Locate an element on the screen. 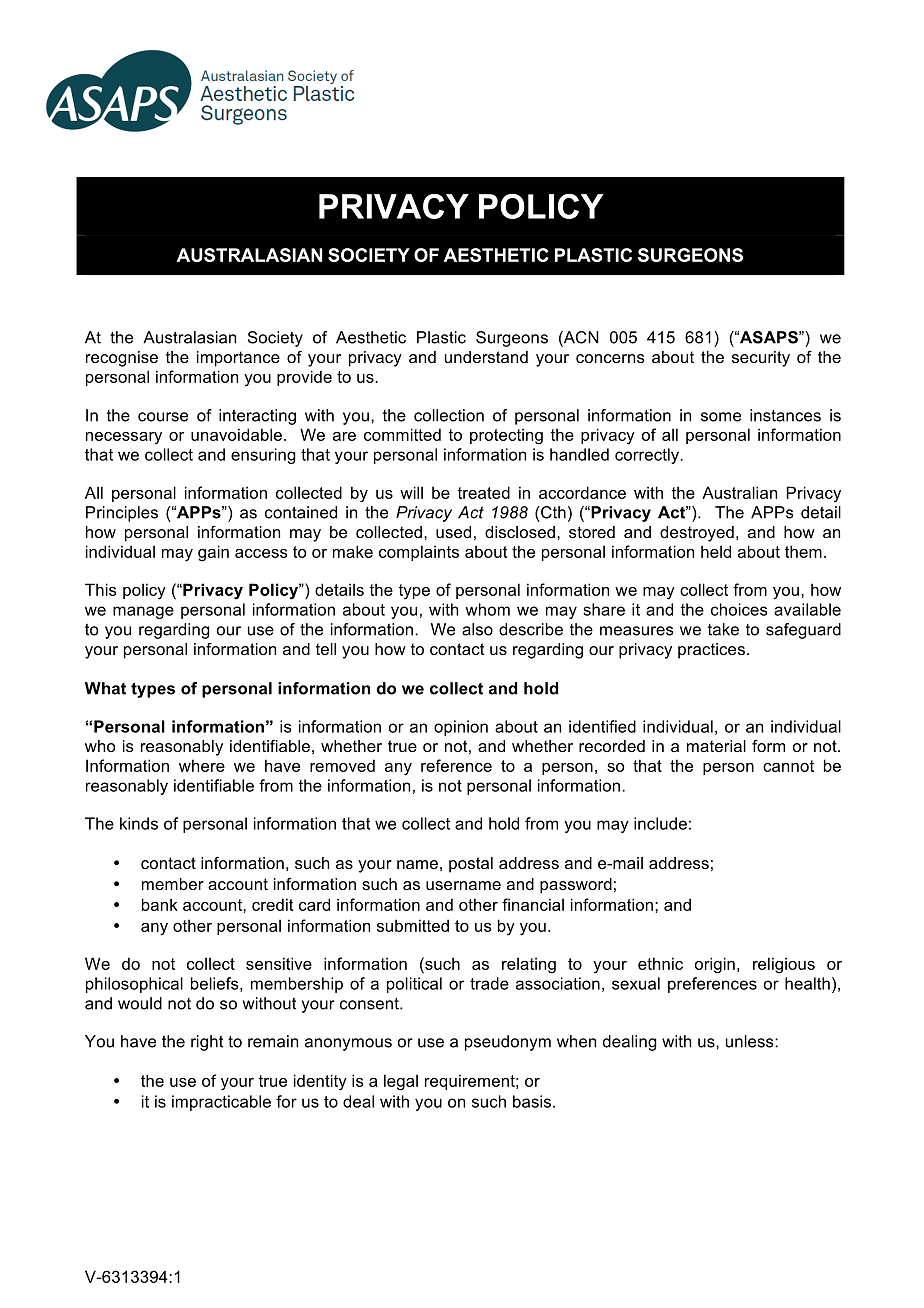  legal is located at coordinates (401, 1082).
